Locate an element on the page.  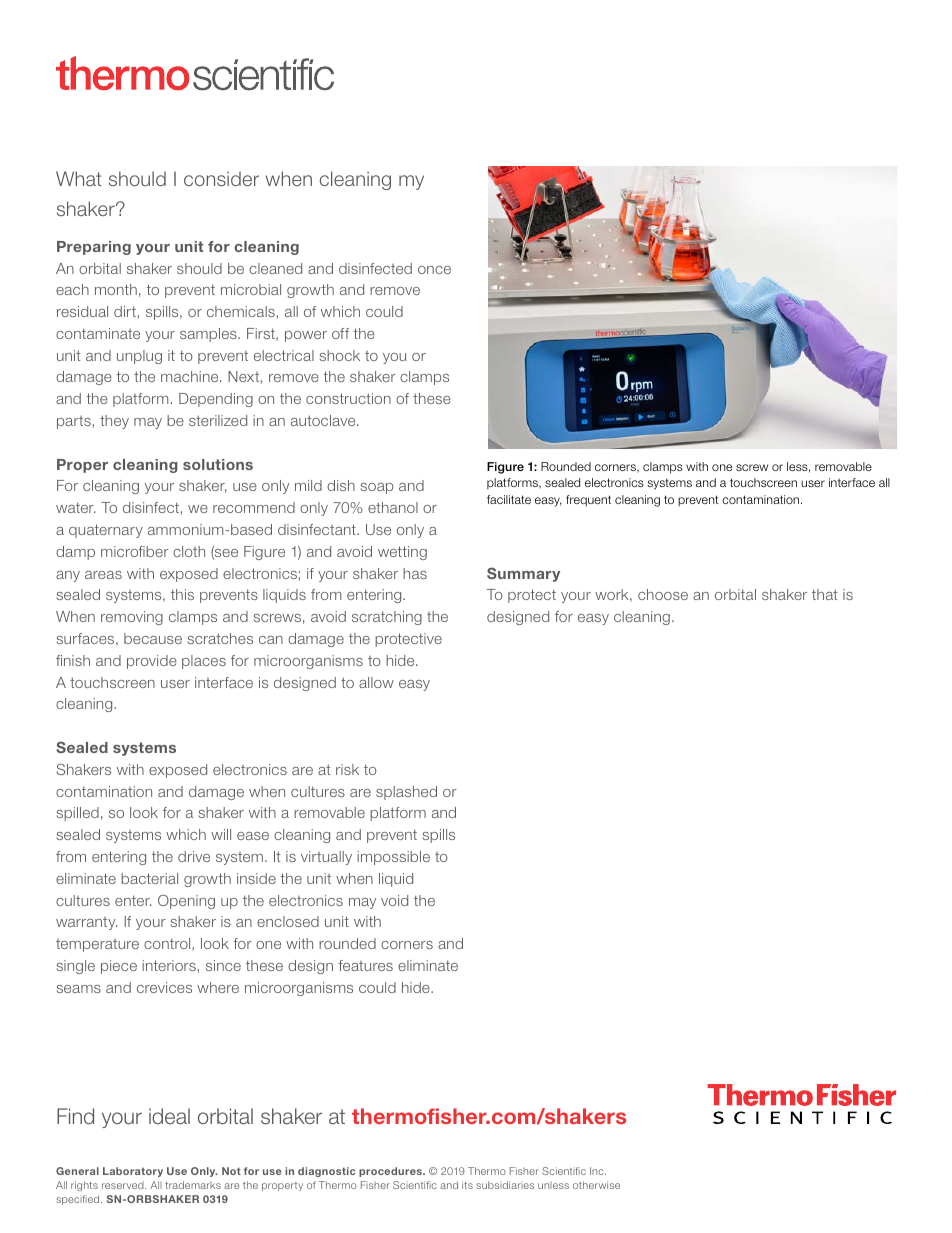
Laboratory is located at coordinates (133, 1172).
